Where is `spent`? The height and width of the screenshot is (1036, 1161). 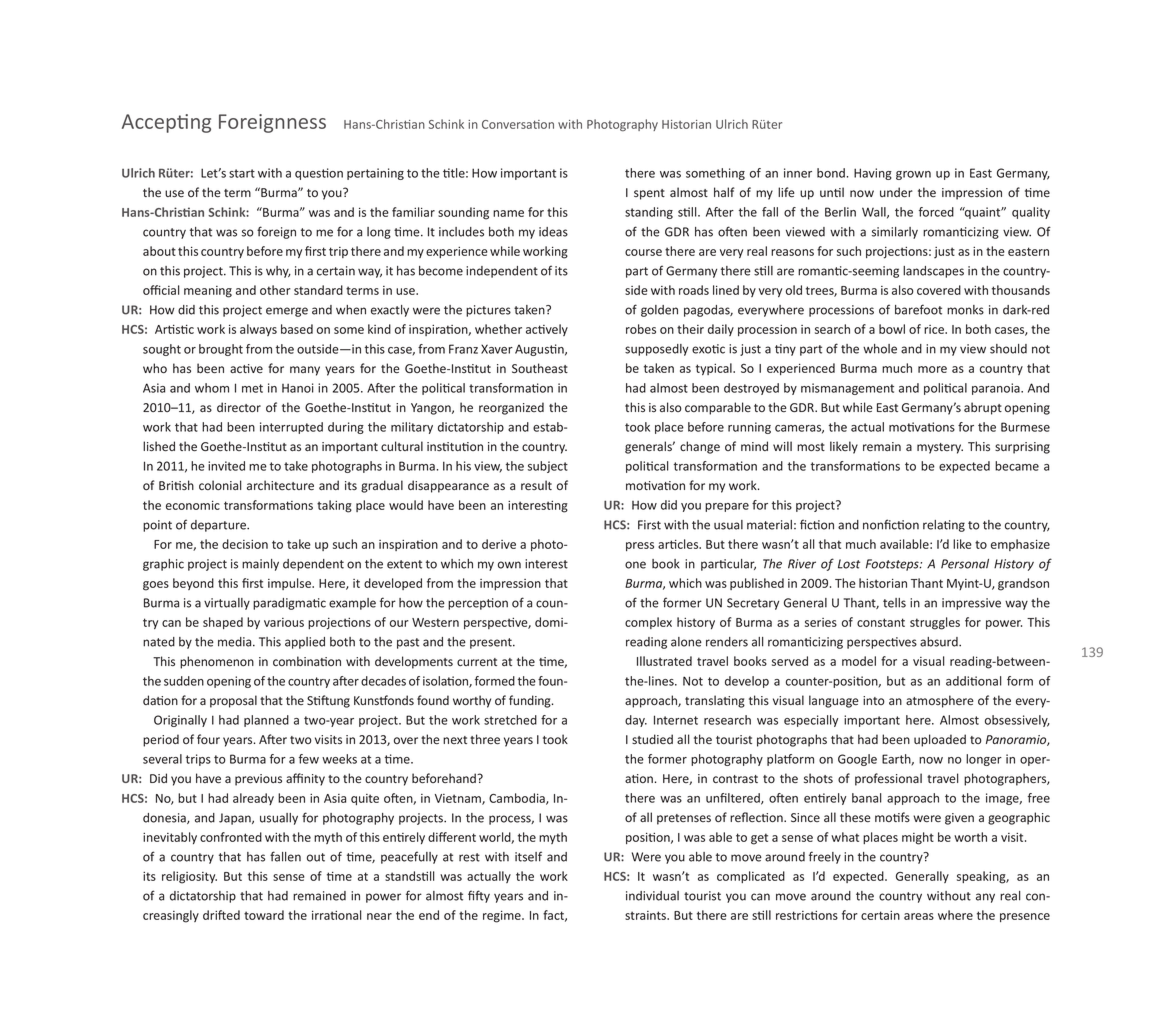 spent is located at coordinates (649, 194).
